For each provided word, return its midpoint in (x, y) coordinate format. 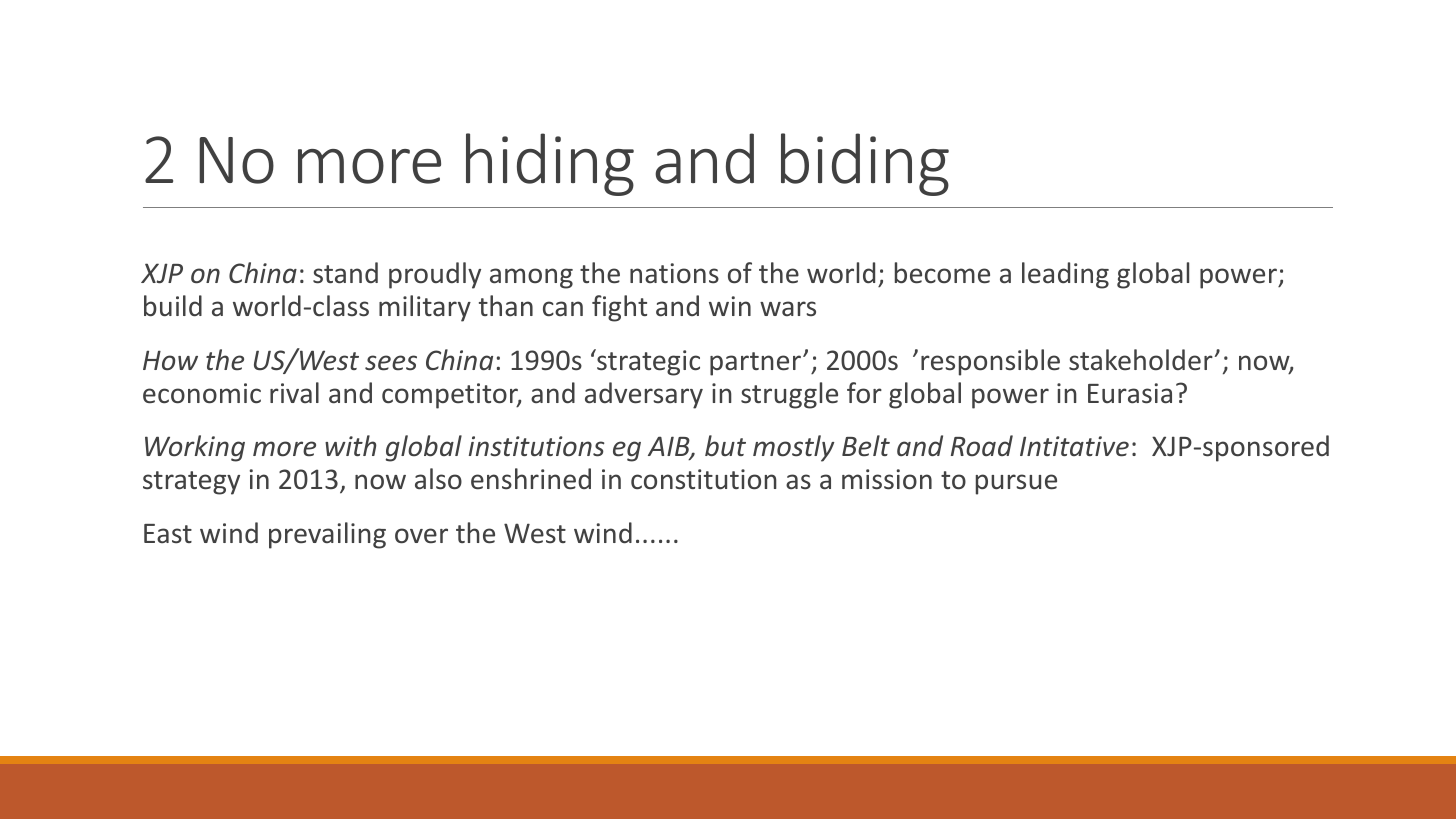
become (942, 273)
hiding (550, 164)
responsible (990, 362)
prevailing (327, 535)
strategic (647, 362)
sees (391, 363)
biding (865, 164)
